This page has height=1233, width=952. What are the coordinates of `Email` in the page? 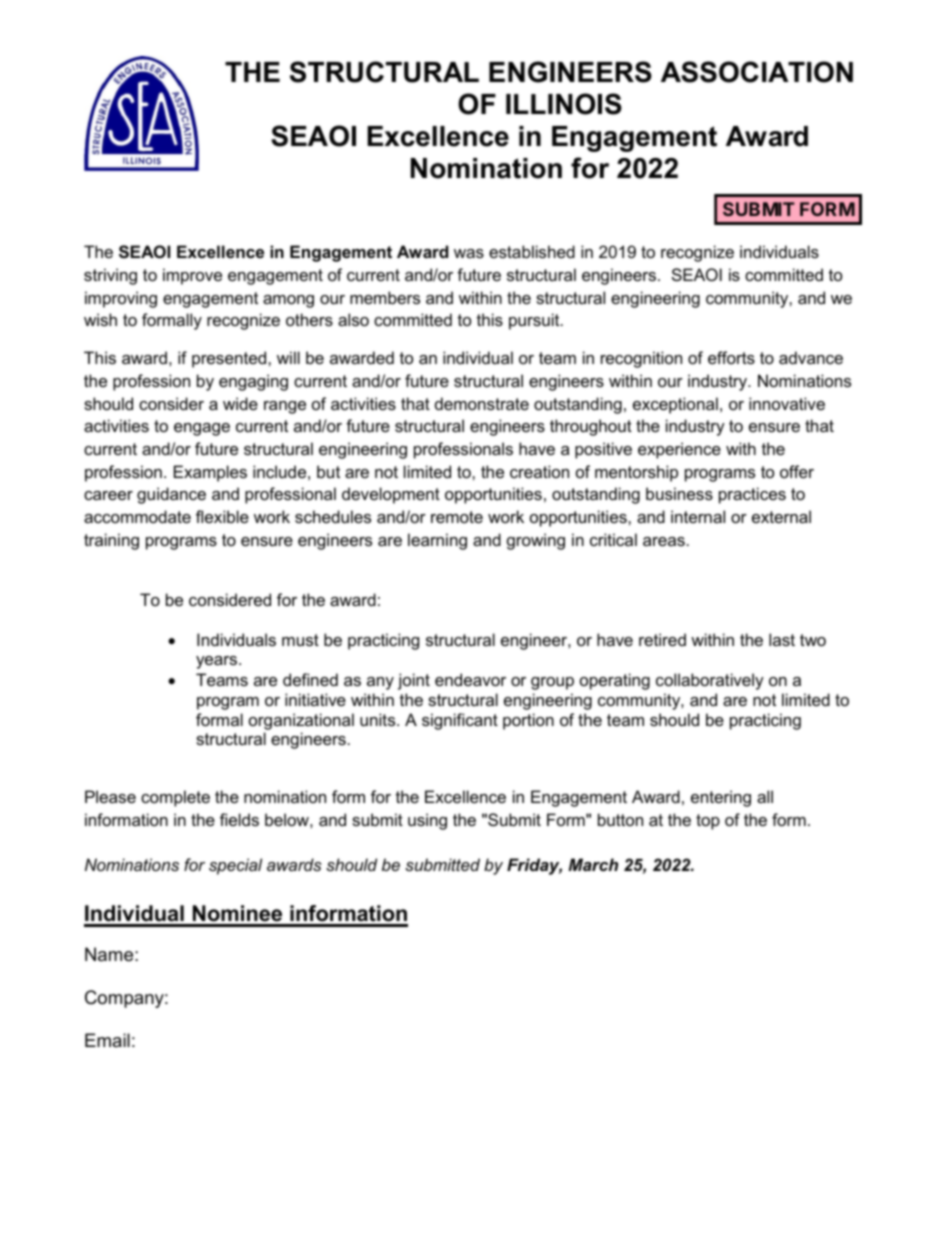 It's located at (107, 1040).
